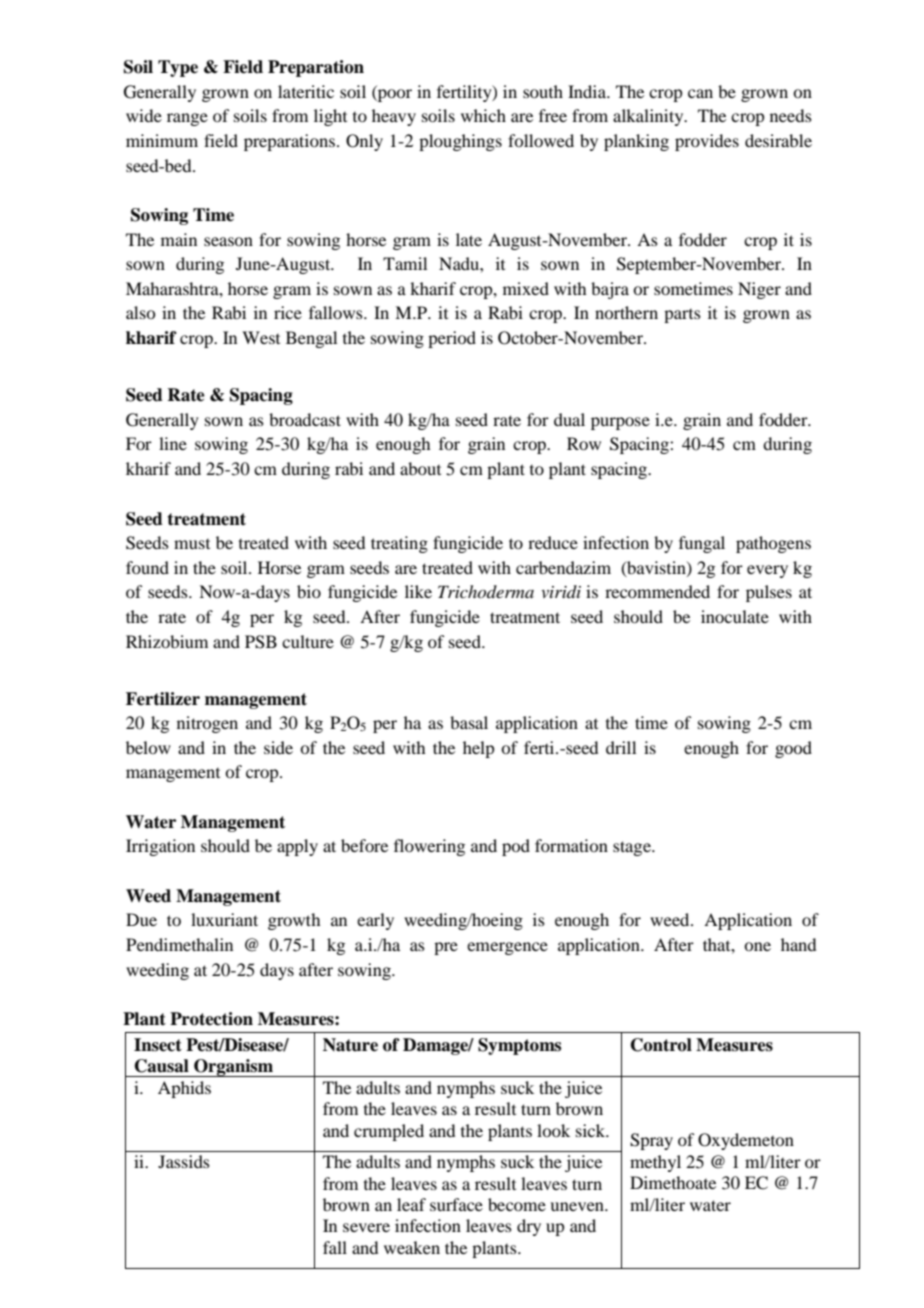 Image resolution: width=924 pixels, height=1308 pixels. What do you see at coordinates (700, 93) in the screenshot?
I see `can` at bounding box center [700, 93].
